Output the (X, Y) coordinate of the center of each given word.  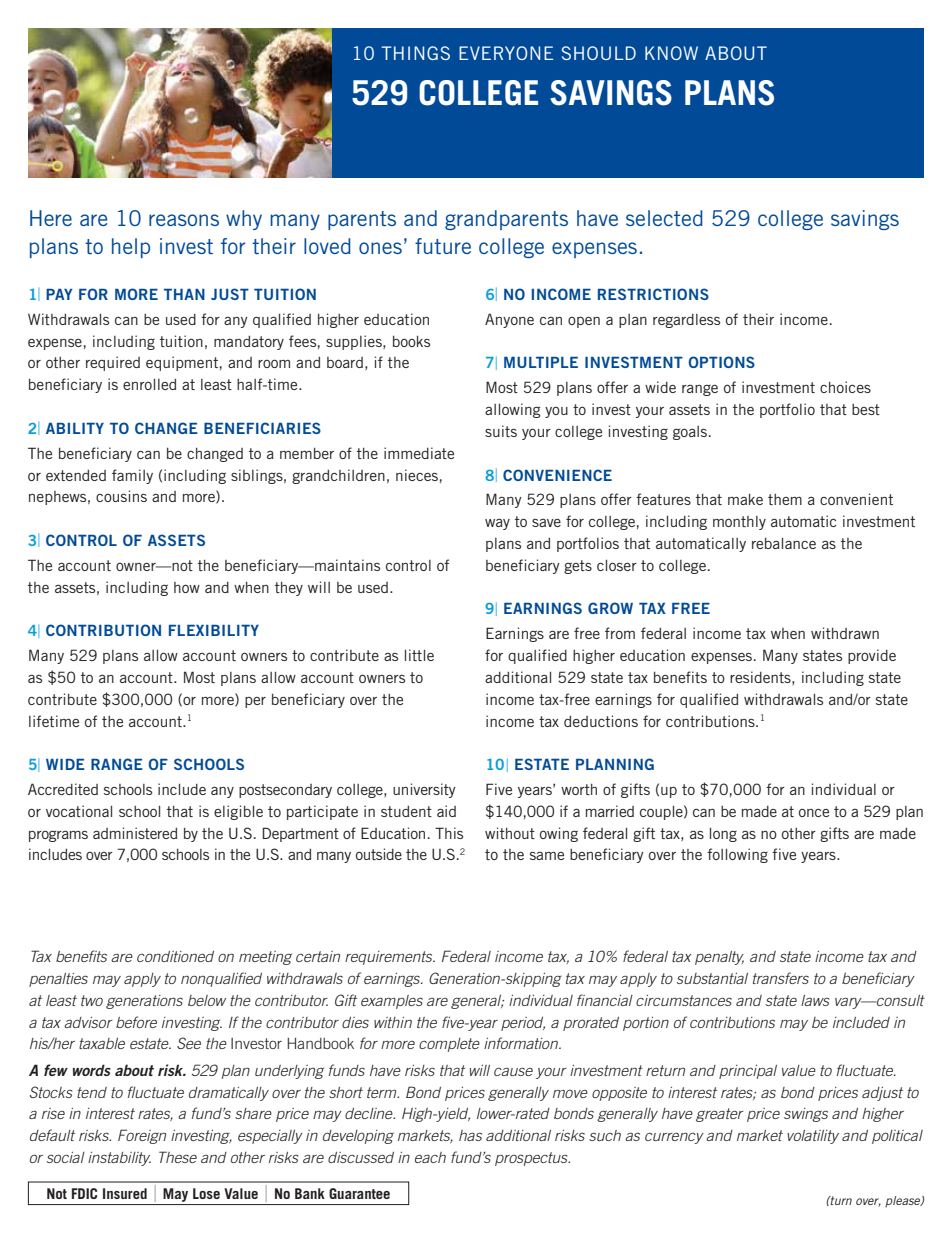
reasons (184, 220)
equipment (182, 363)
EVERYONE (506, 53)
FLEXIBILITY (214, 630)
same (547, 856)
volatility (813, 1137)
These (178, 1157)
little (419, 655)
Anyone (509, 320)
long (723, 835)
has (470, 1135)
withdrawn (845, 633)
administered (135, 833)
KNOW (671, 53)
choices (845, 387)
